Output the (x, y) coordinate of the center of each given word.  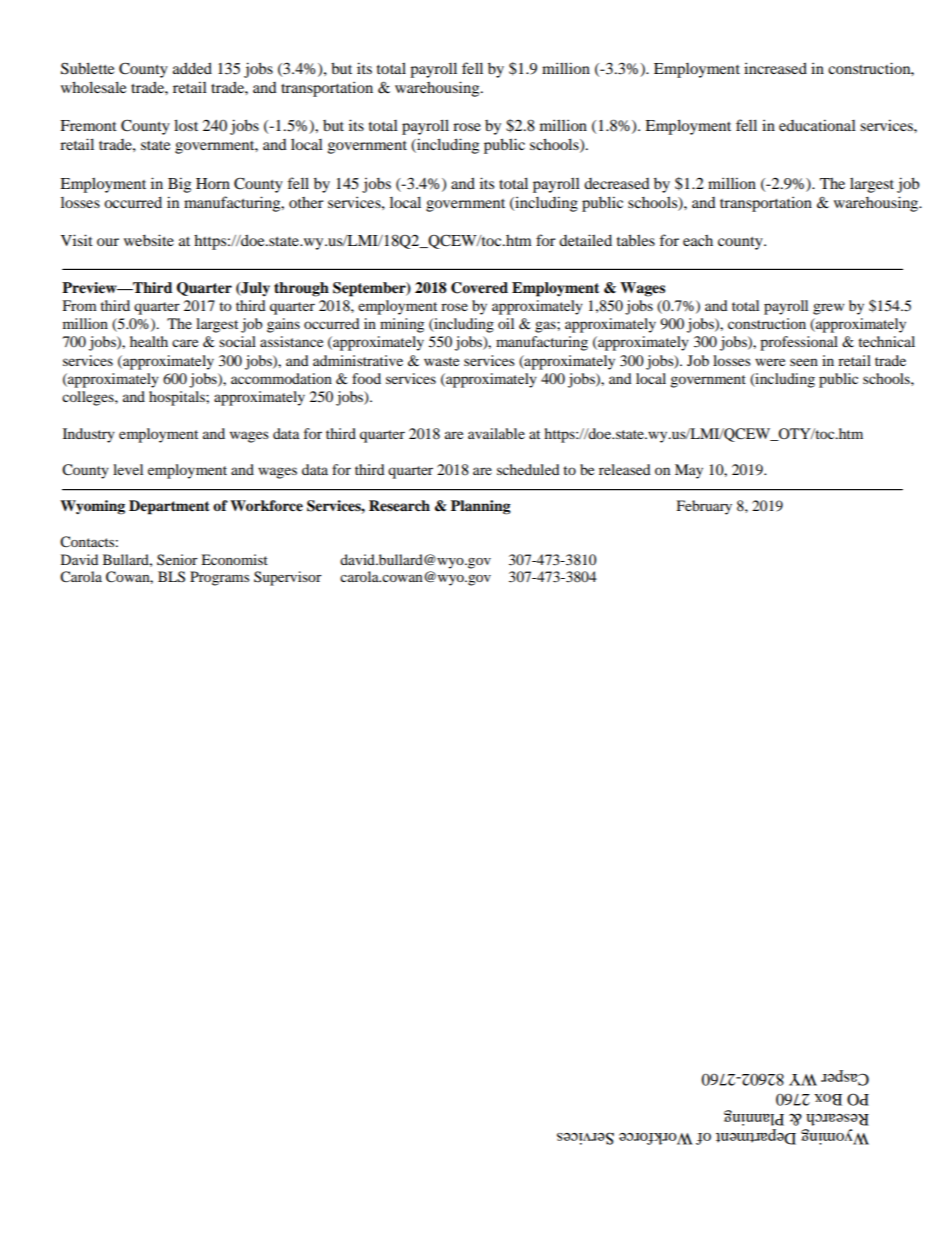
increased (775, 68)
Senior (177, 560)
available (496, 433)
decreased (617, 183)
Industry (89, 435)
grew (828, 309)
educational (817, 125)
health (149, 341)
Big (179, 185)
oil (506, 323)
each (698, 240)
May (689, 471)
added (192, 68)
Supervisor (288, 578)
